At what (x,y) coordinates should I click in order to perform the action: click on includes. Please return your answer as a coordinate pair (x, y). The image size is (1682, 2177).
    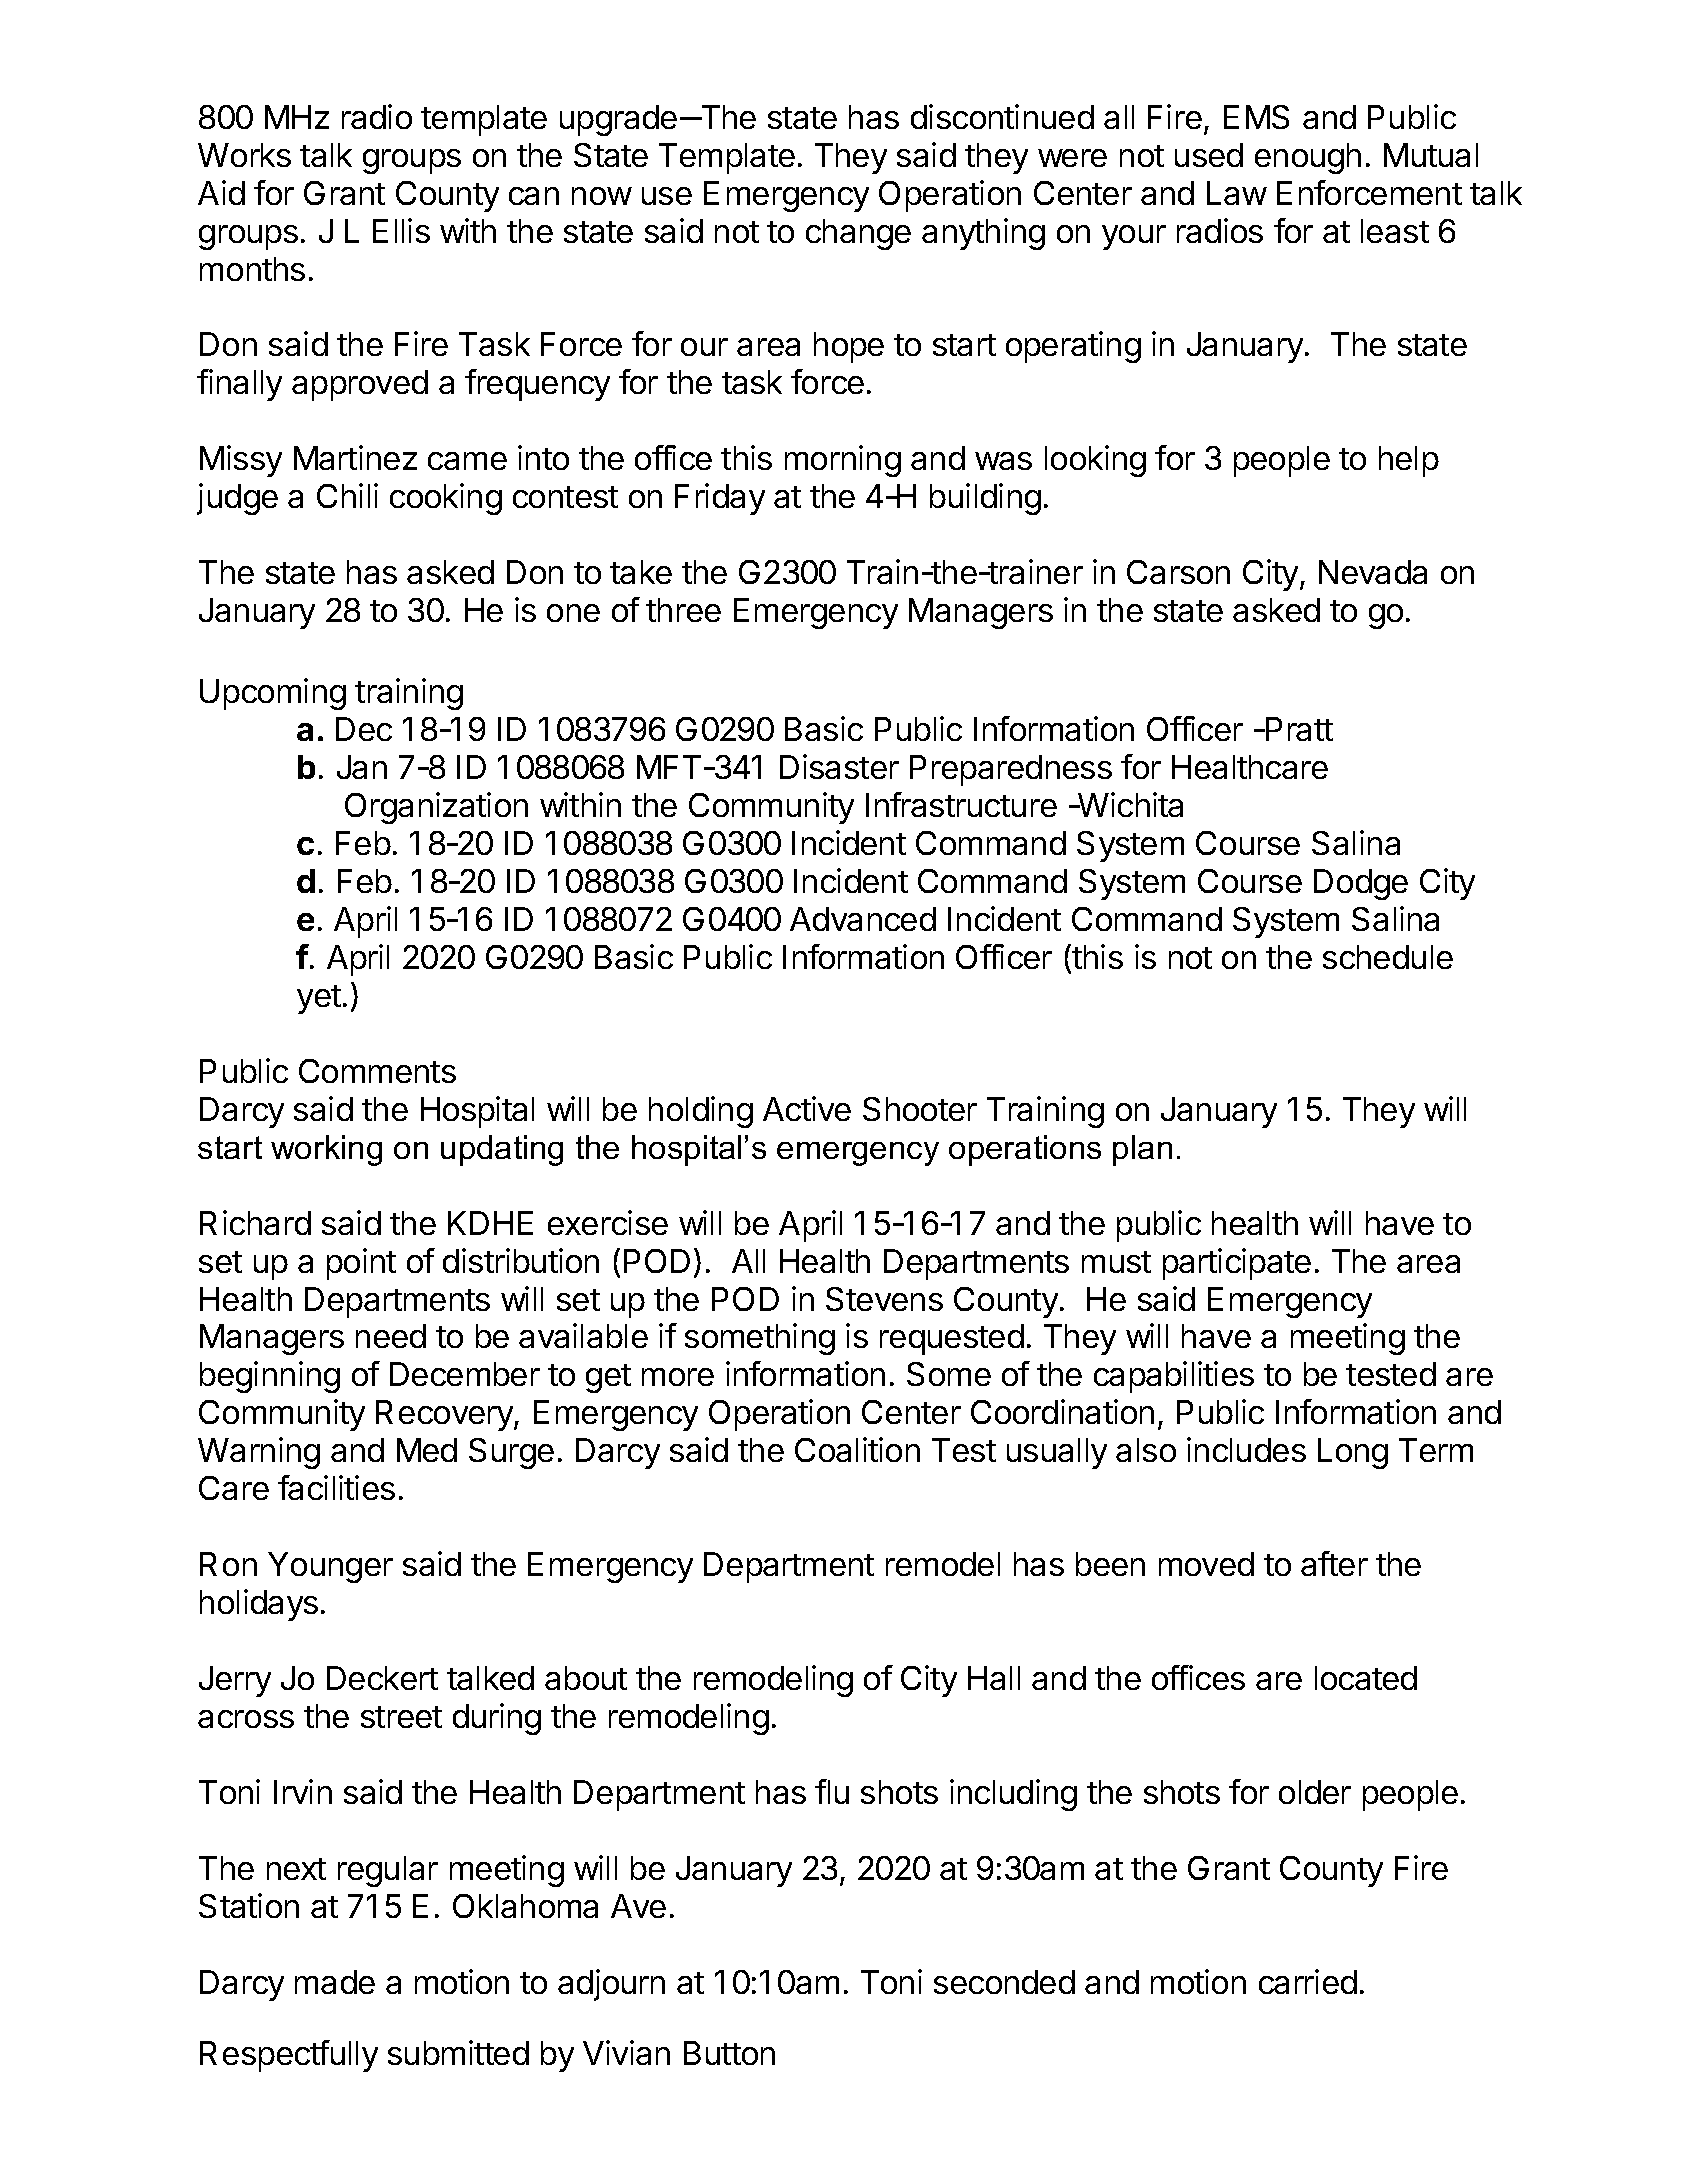
    Looking at the image, I should click on (1246, 1449).
